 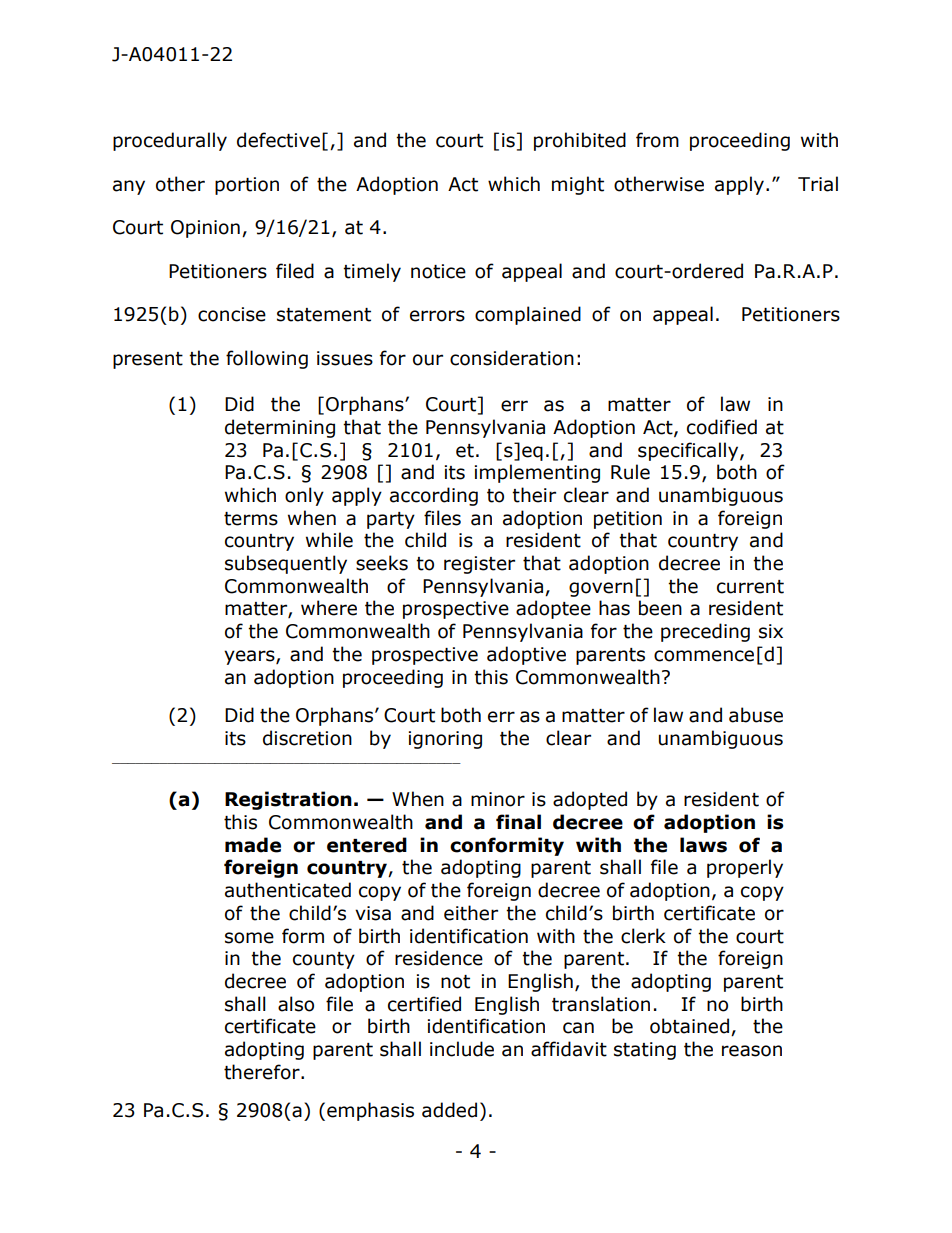 What do you see at coordinates (578, 185) in the screenshot?
I see `might` at bounding box center [578, 185].
